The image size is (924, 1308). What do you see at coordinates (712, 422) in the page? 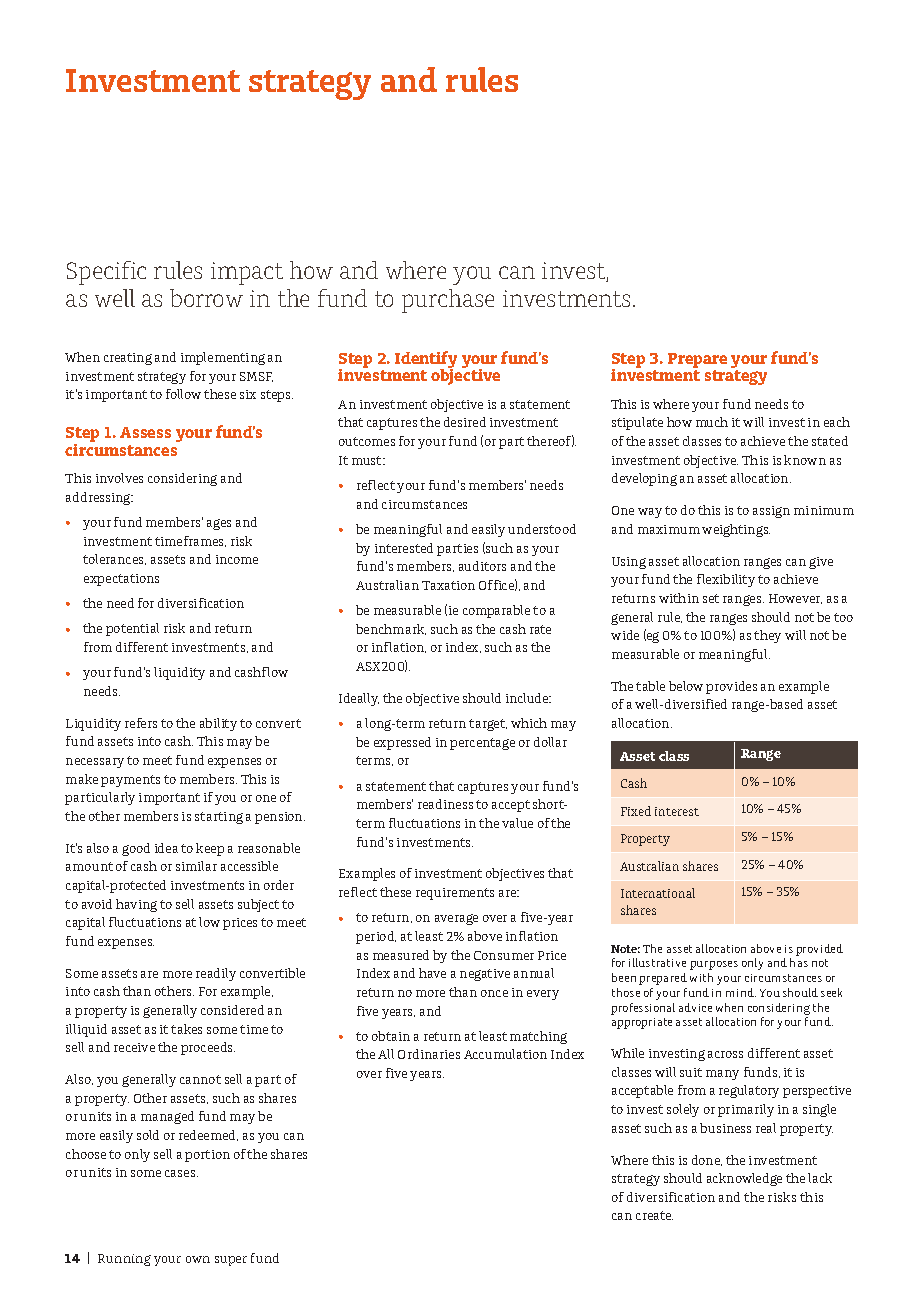
I see `much` at bounding box center [712, 422].
